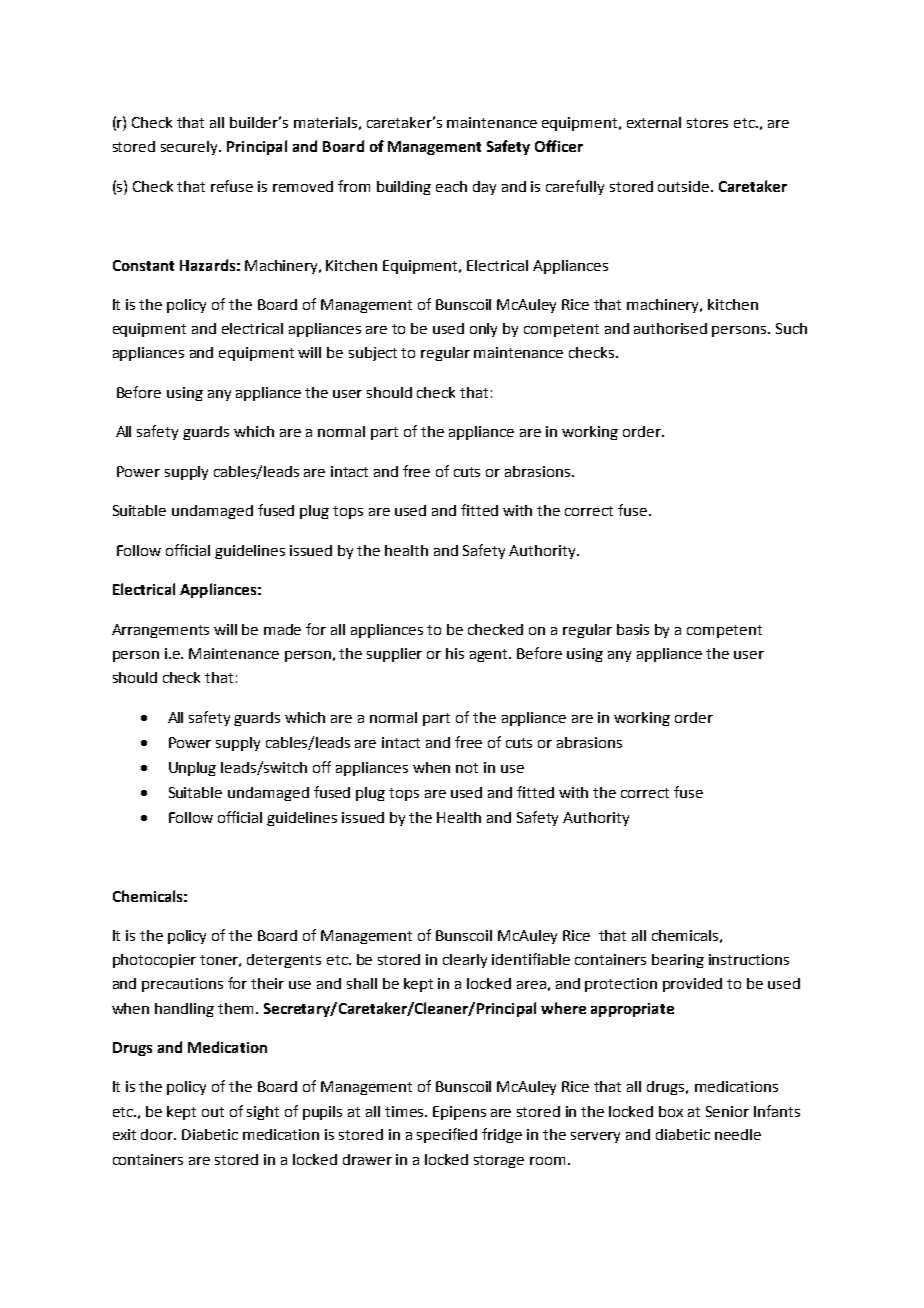 The height and width of the page is (1308, 924). Describe the element at coordinates (727, 1111) in the page. I see `Senior` at that location.
